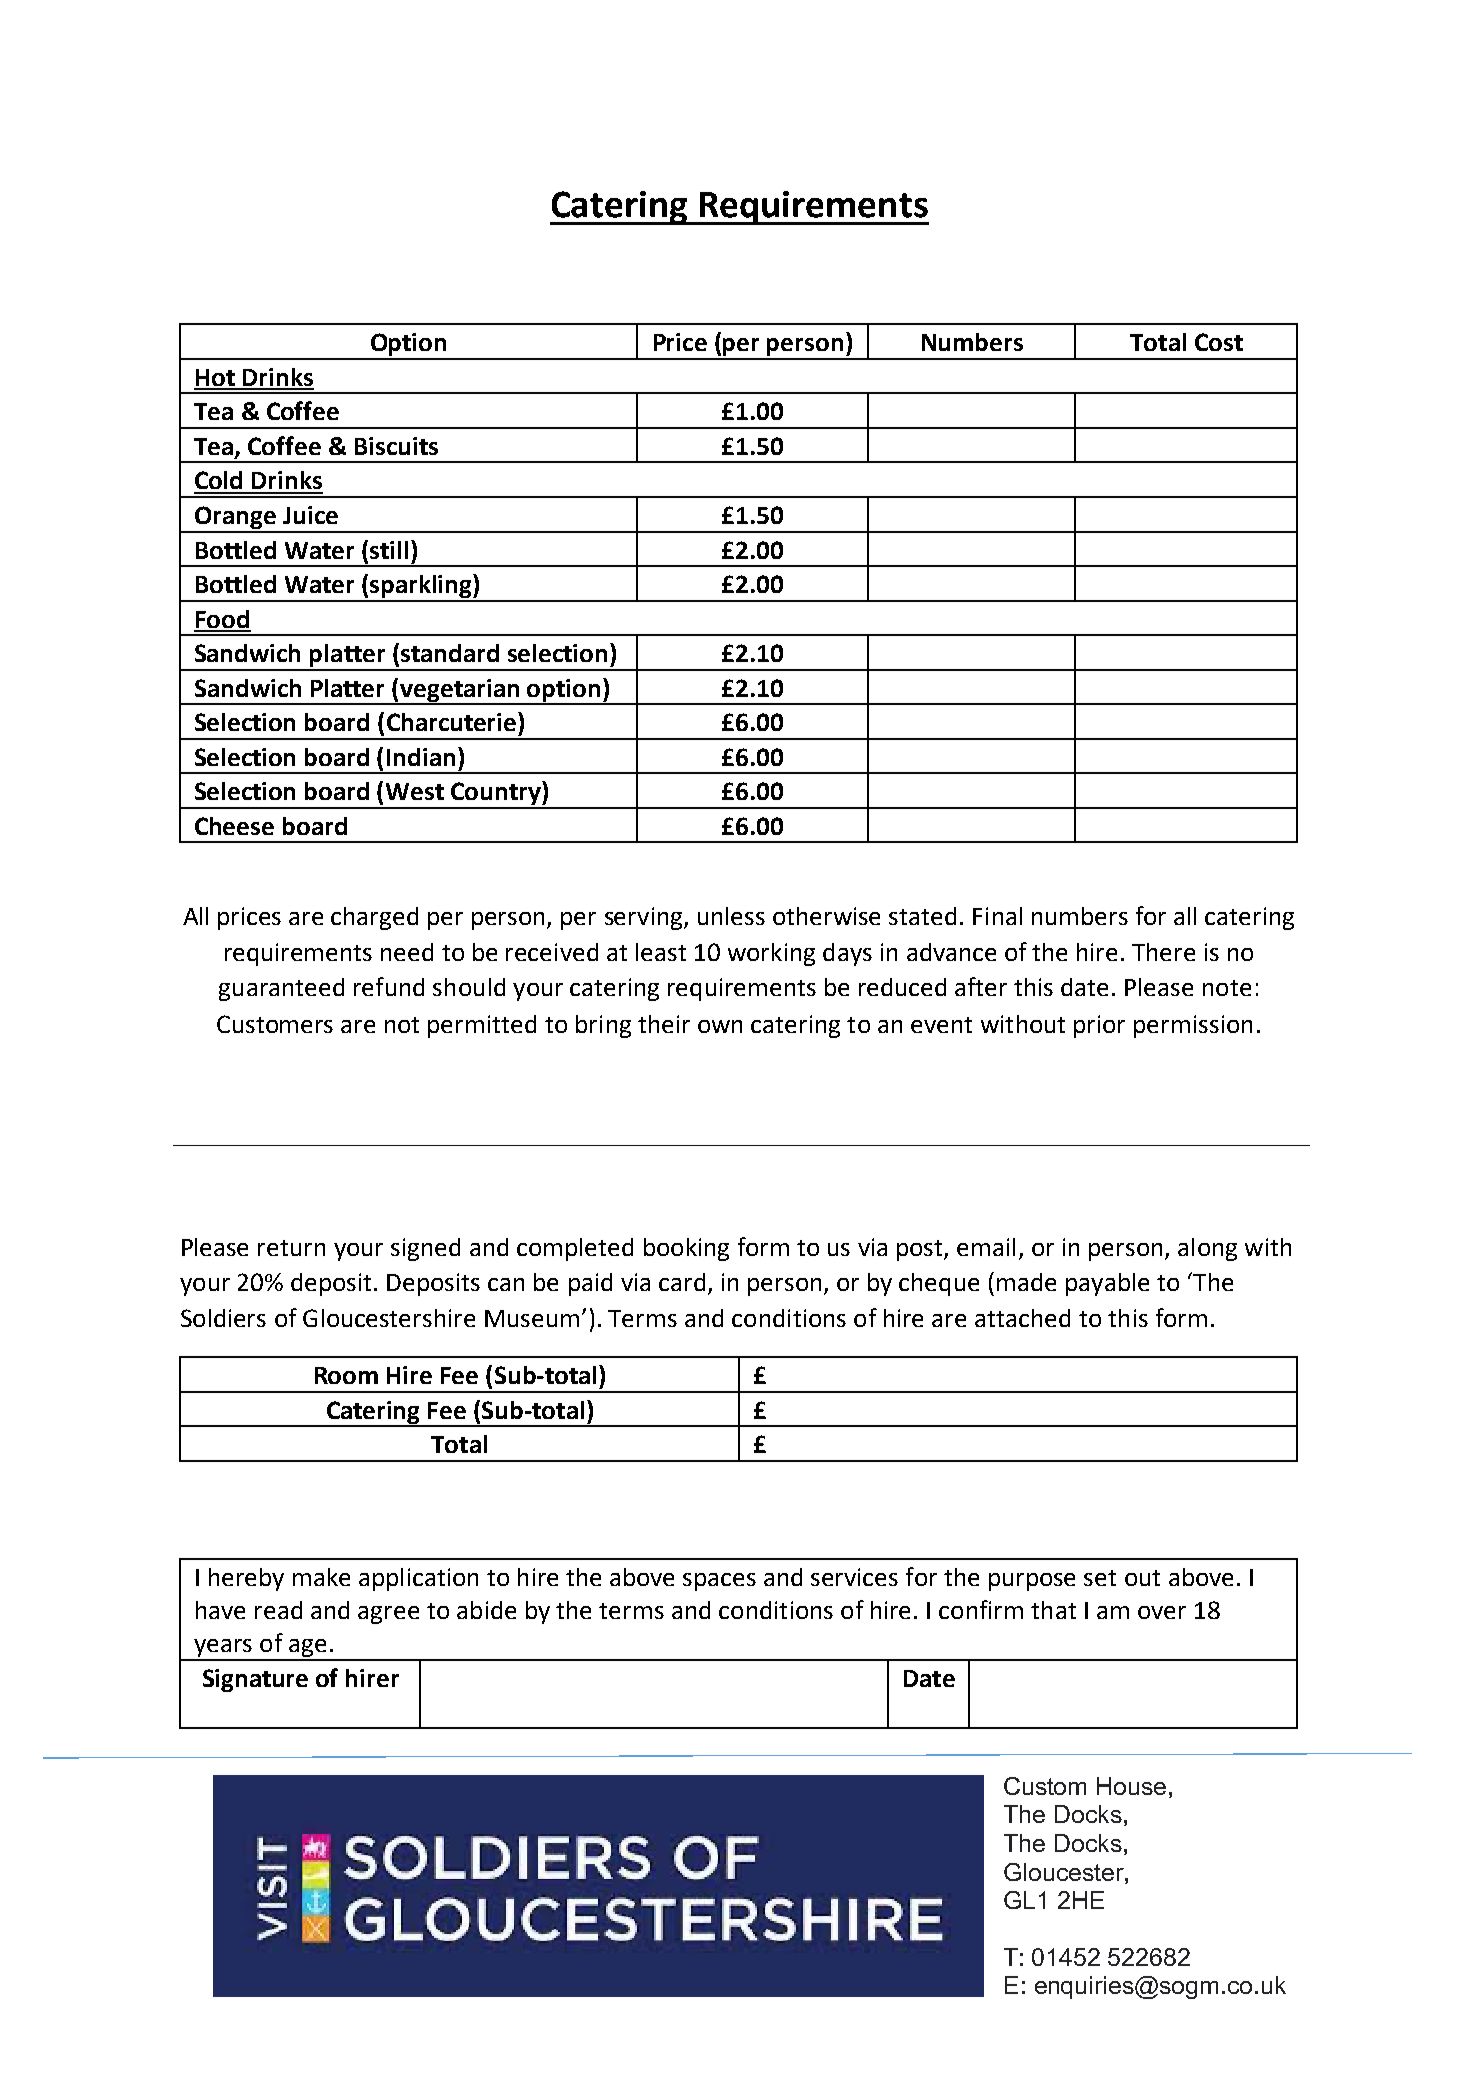  I want to click on spaces, so click(719, 1582).
